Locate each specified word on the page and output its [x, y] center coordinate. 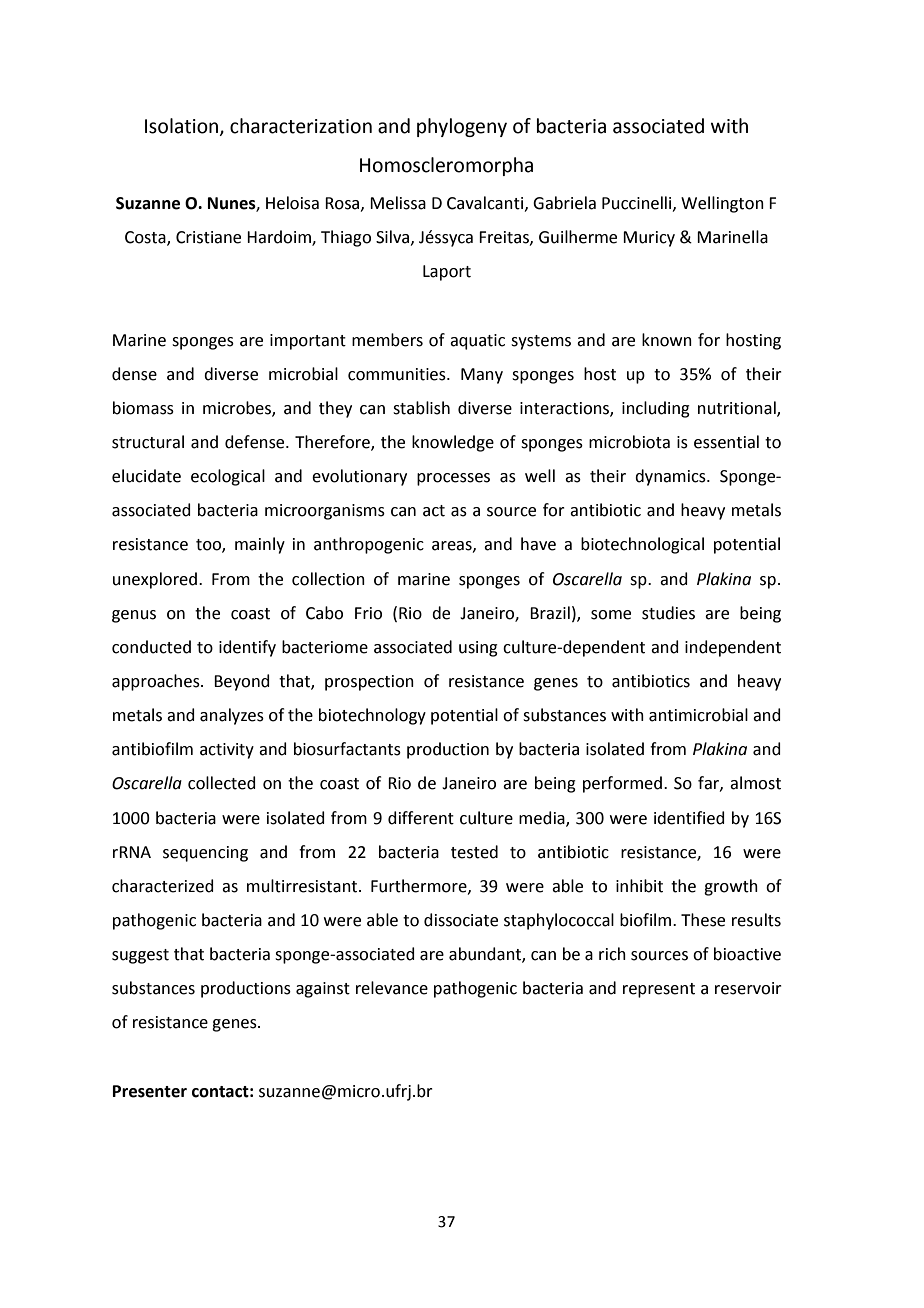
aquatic [477, 342]
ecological [228, 477]
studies [668, 613]
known [667, 340]
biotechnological [642, 545]
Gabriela [564, 203]
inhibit [639, 886]
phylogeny [462, 127]
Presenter [150, 1091]
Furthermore [420, 886]
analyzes [232, 716]
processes [453, 479]
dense [134, 374]
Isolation [183, 126]
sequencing [205, 854]
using [478, 649]
